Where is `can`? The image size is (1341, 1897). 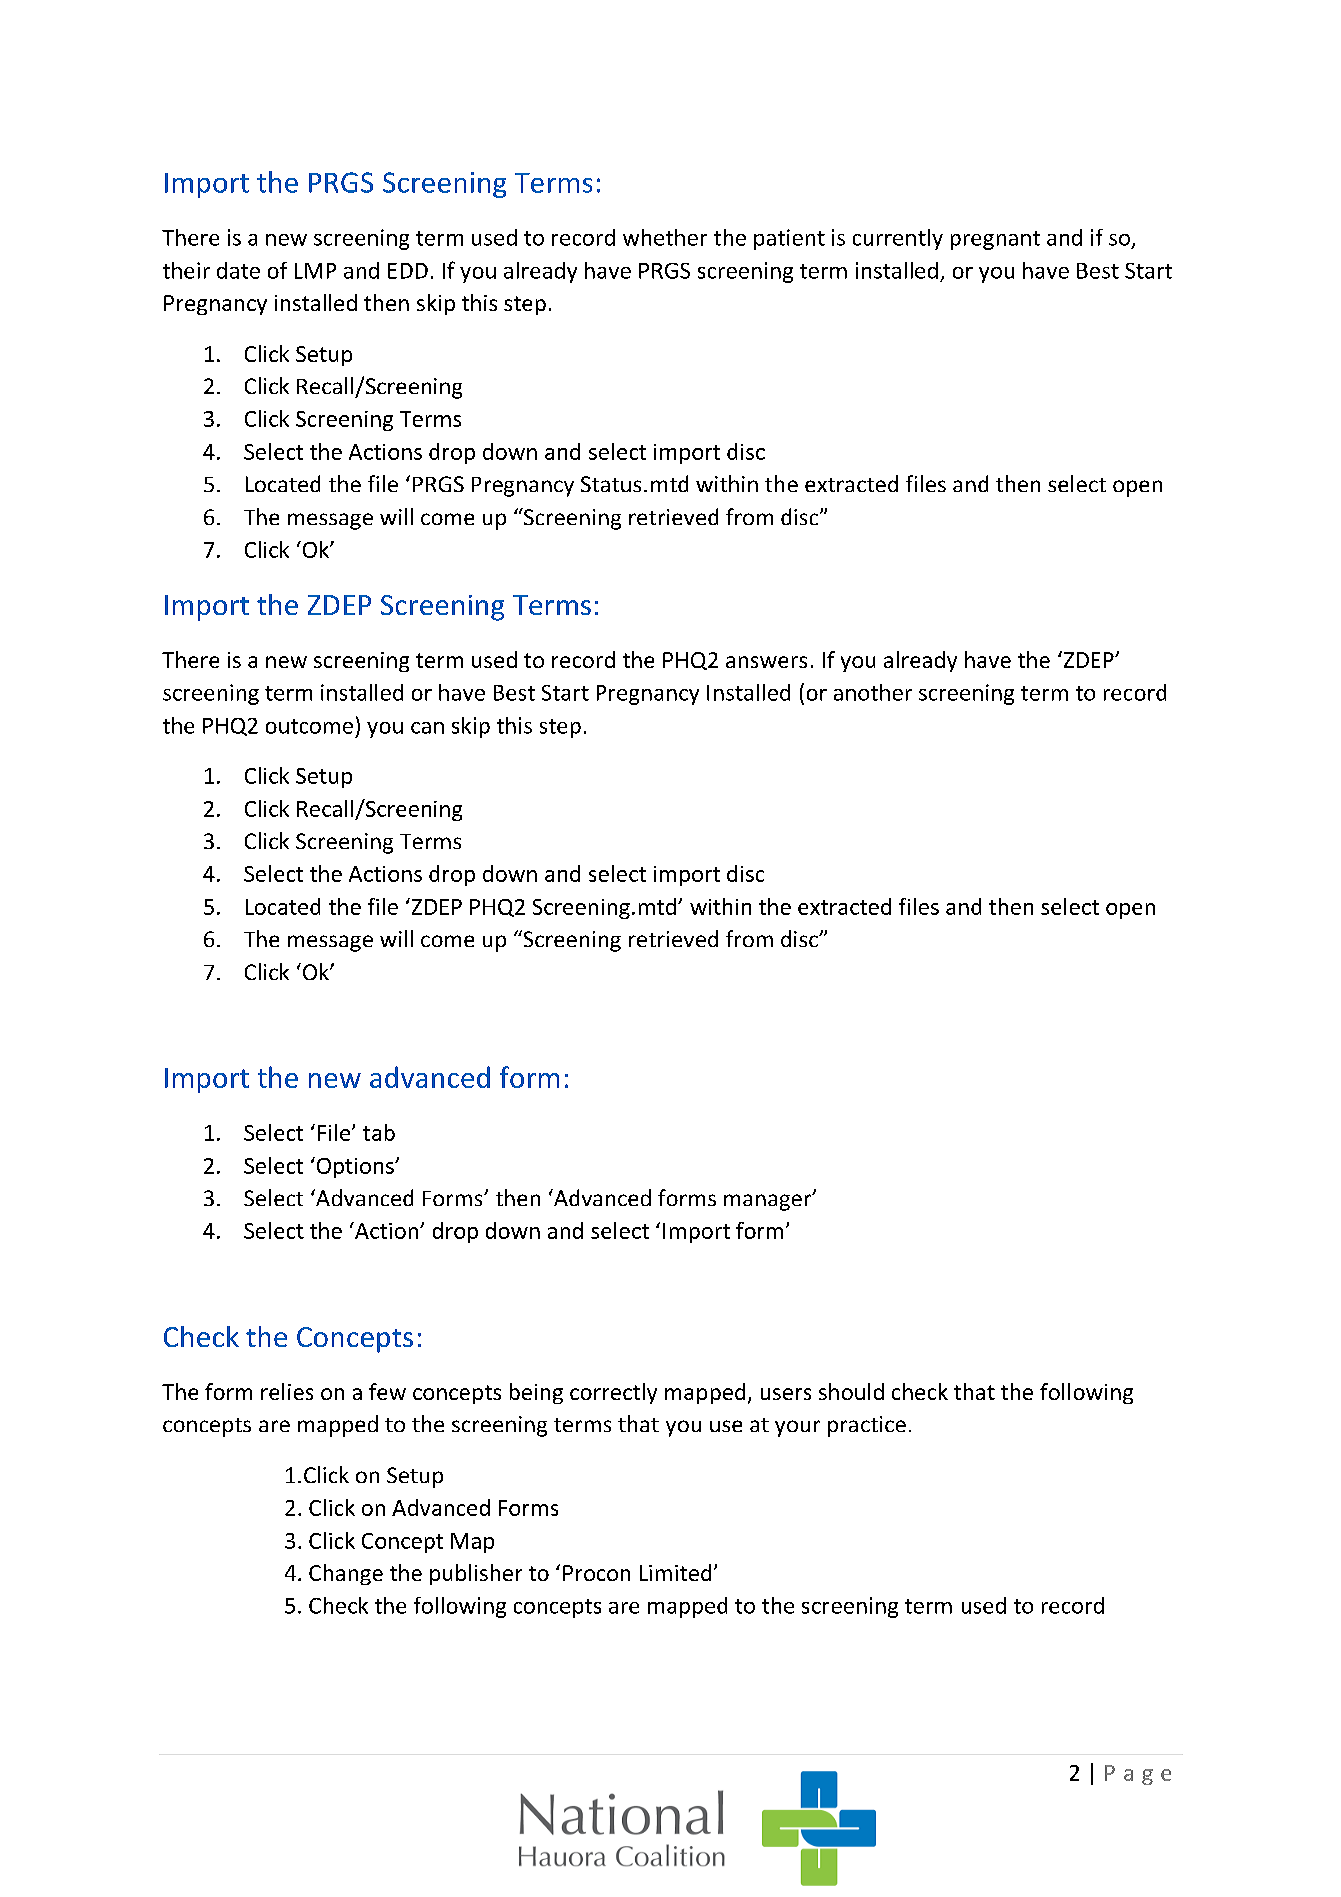
can is located at coordinates (427, 728).
